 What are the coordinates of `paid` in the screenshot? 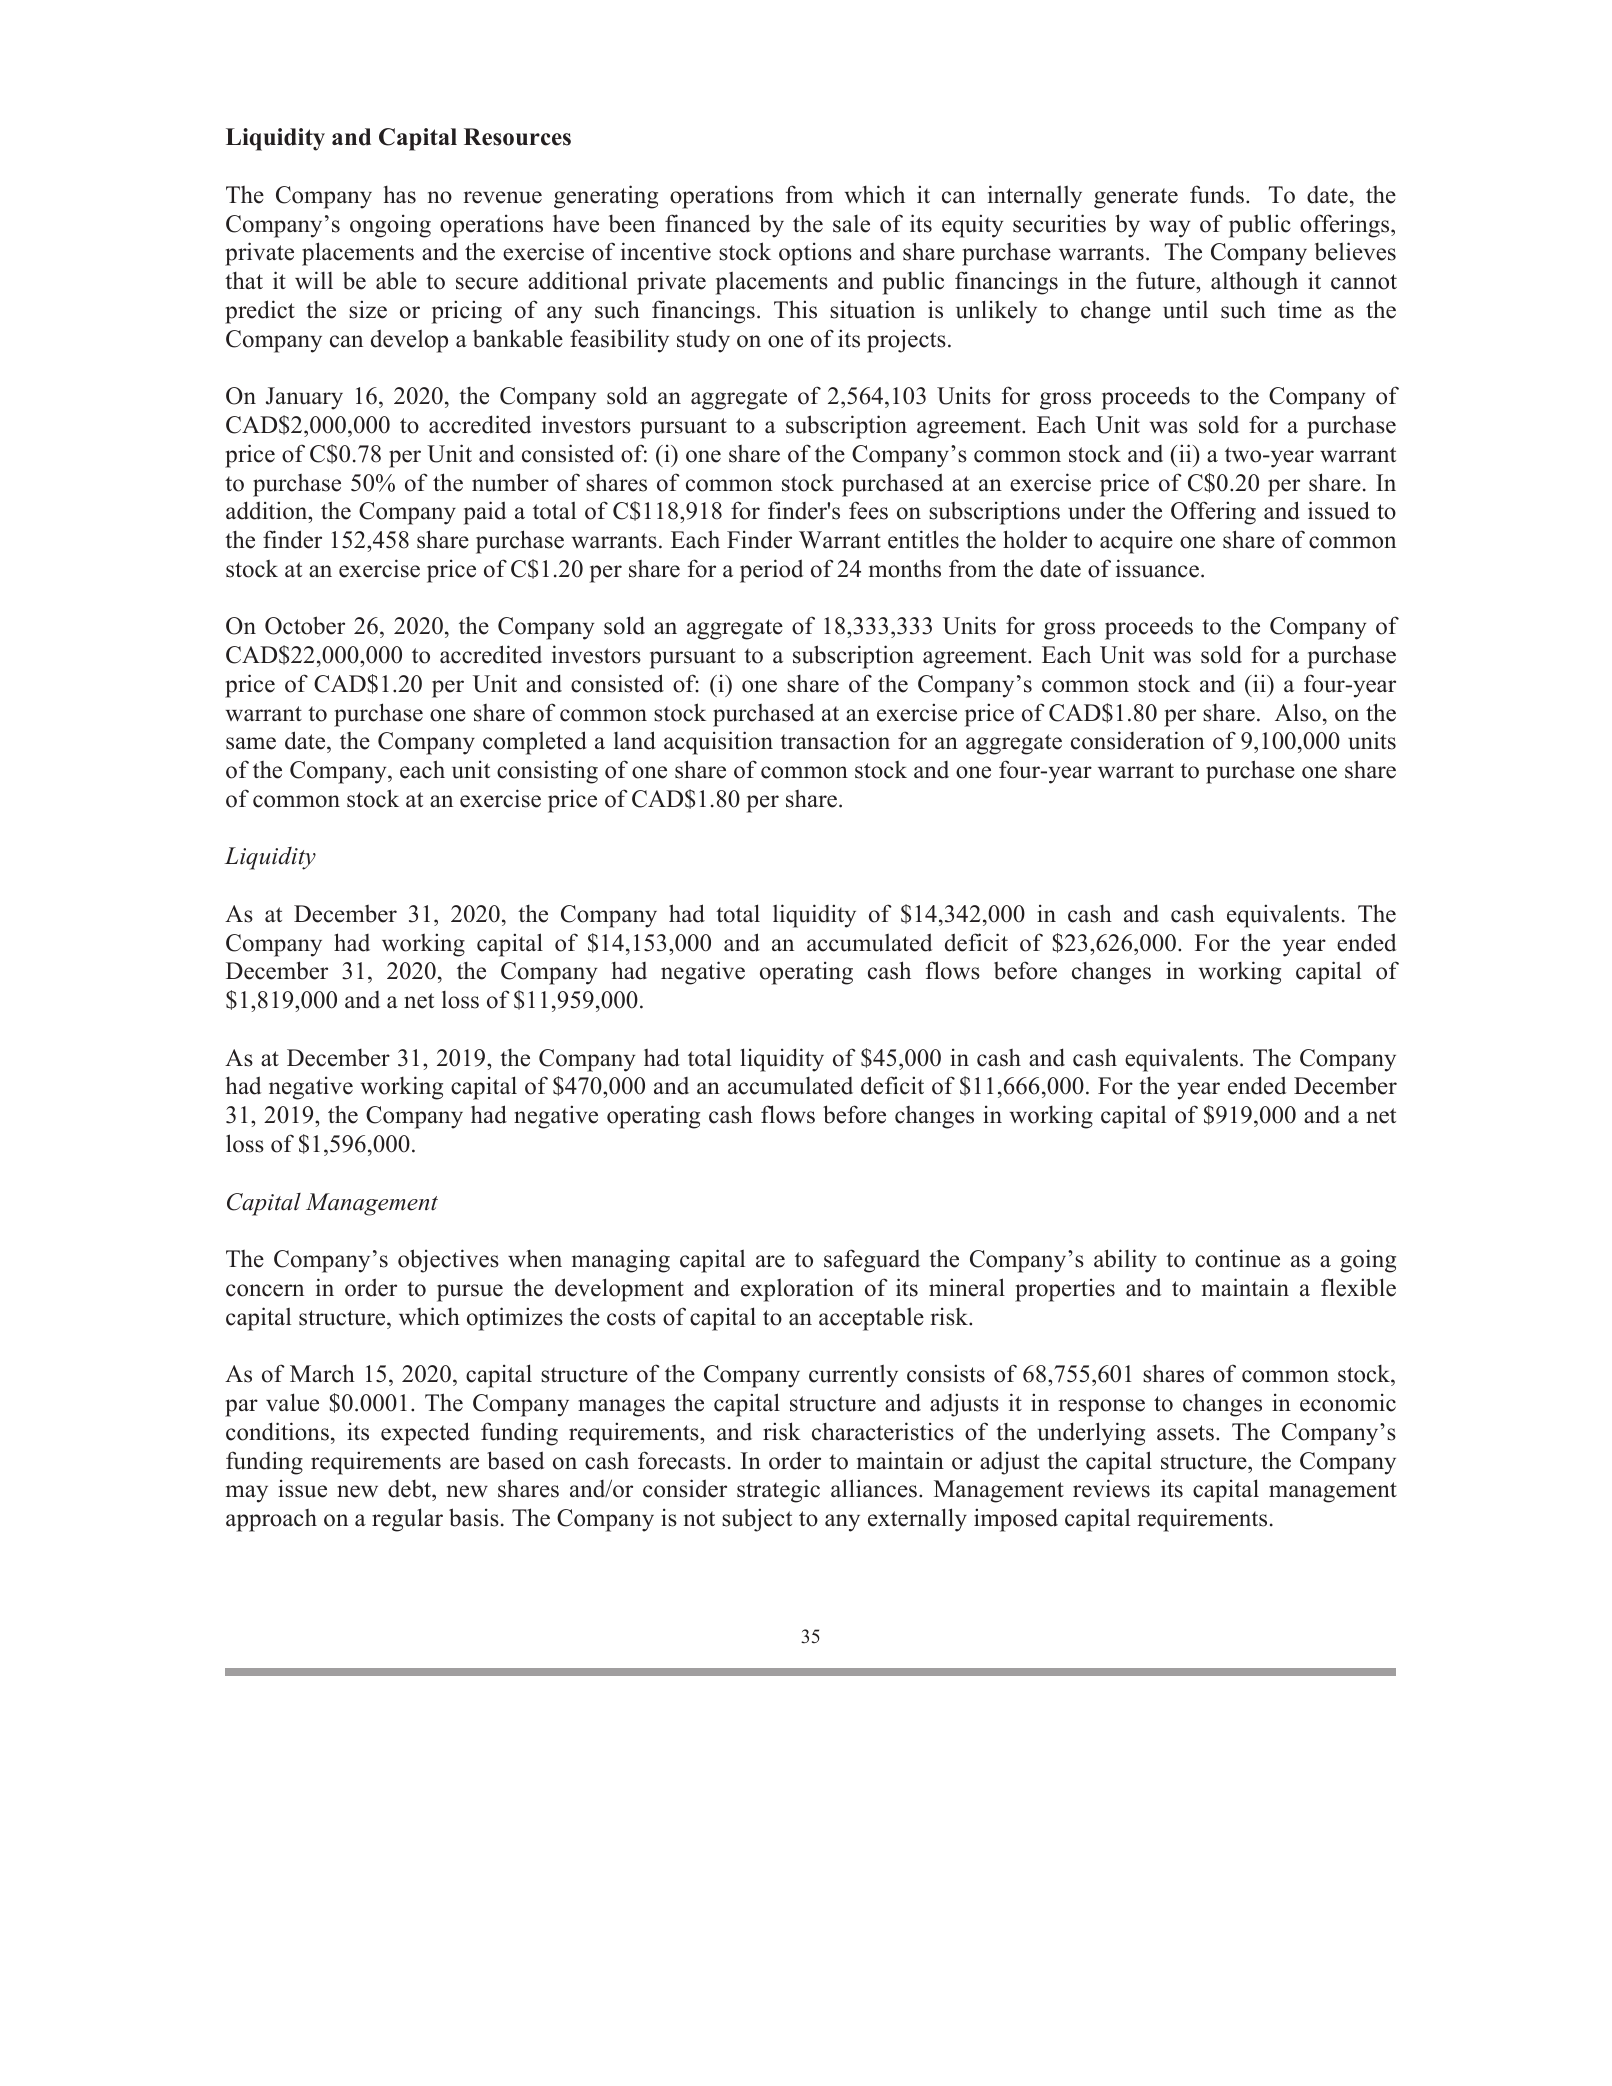 It's located at (485, 513).
